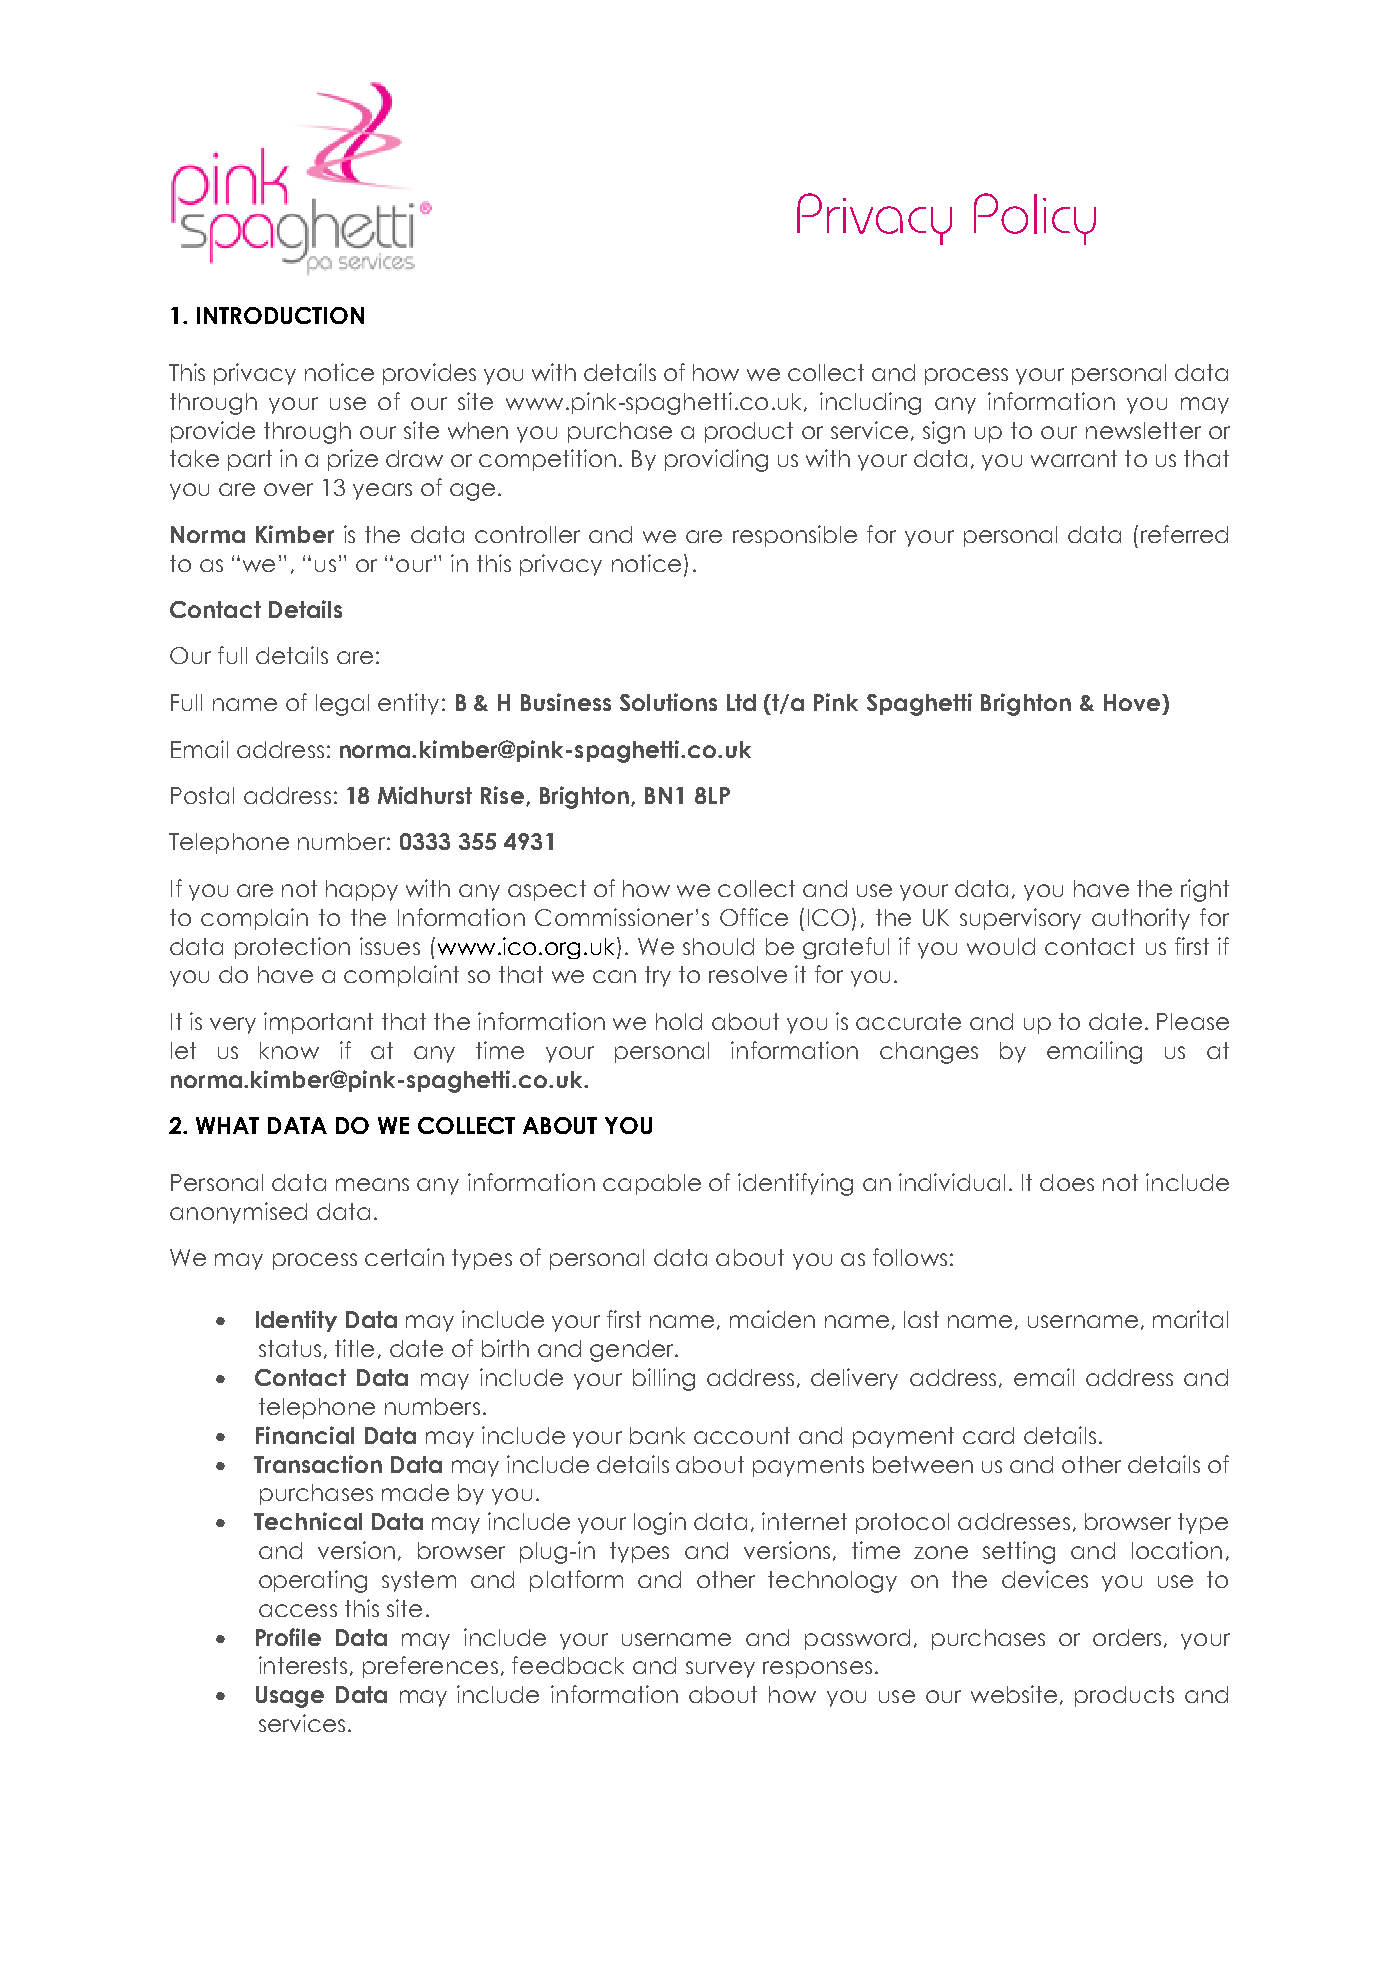 This image has height=1980, width=1400. Describe the element at coordinates (870, 403) in the image. I see `including` at that location.
